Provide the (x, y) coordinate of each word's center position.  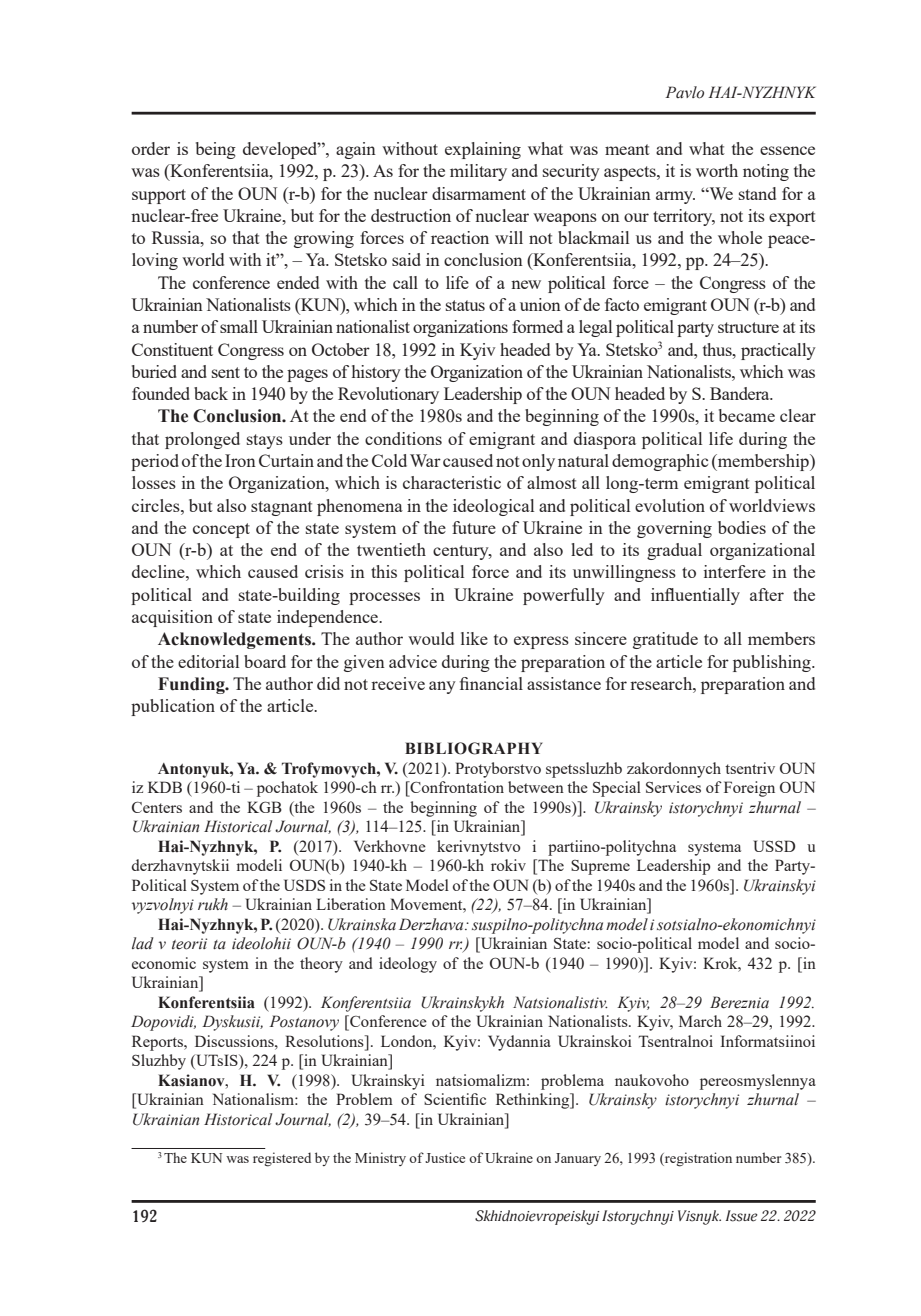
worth (717, 170)
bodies (742, 527)
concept (221, 530)
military (478, 172)
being (216, 150)
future (474, 527)
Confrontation (456, 788)
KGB (264, 807)
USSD (774, 846)
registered (282, 1159)
